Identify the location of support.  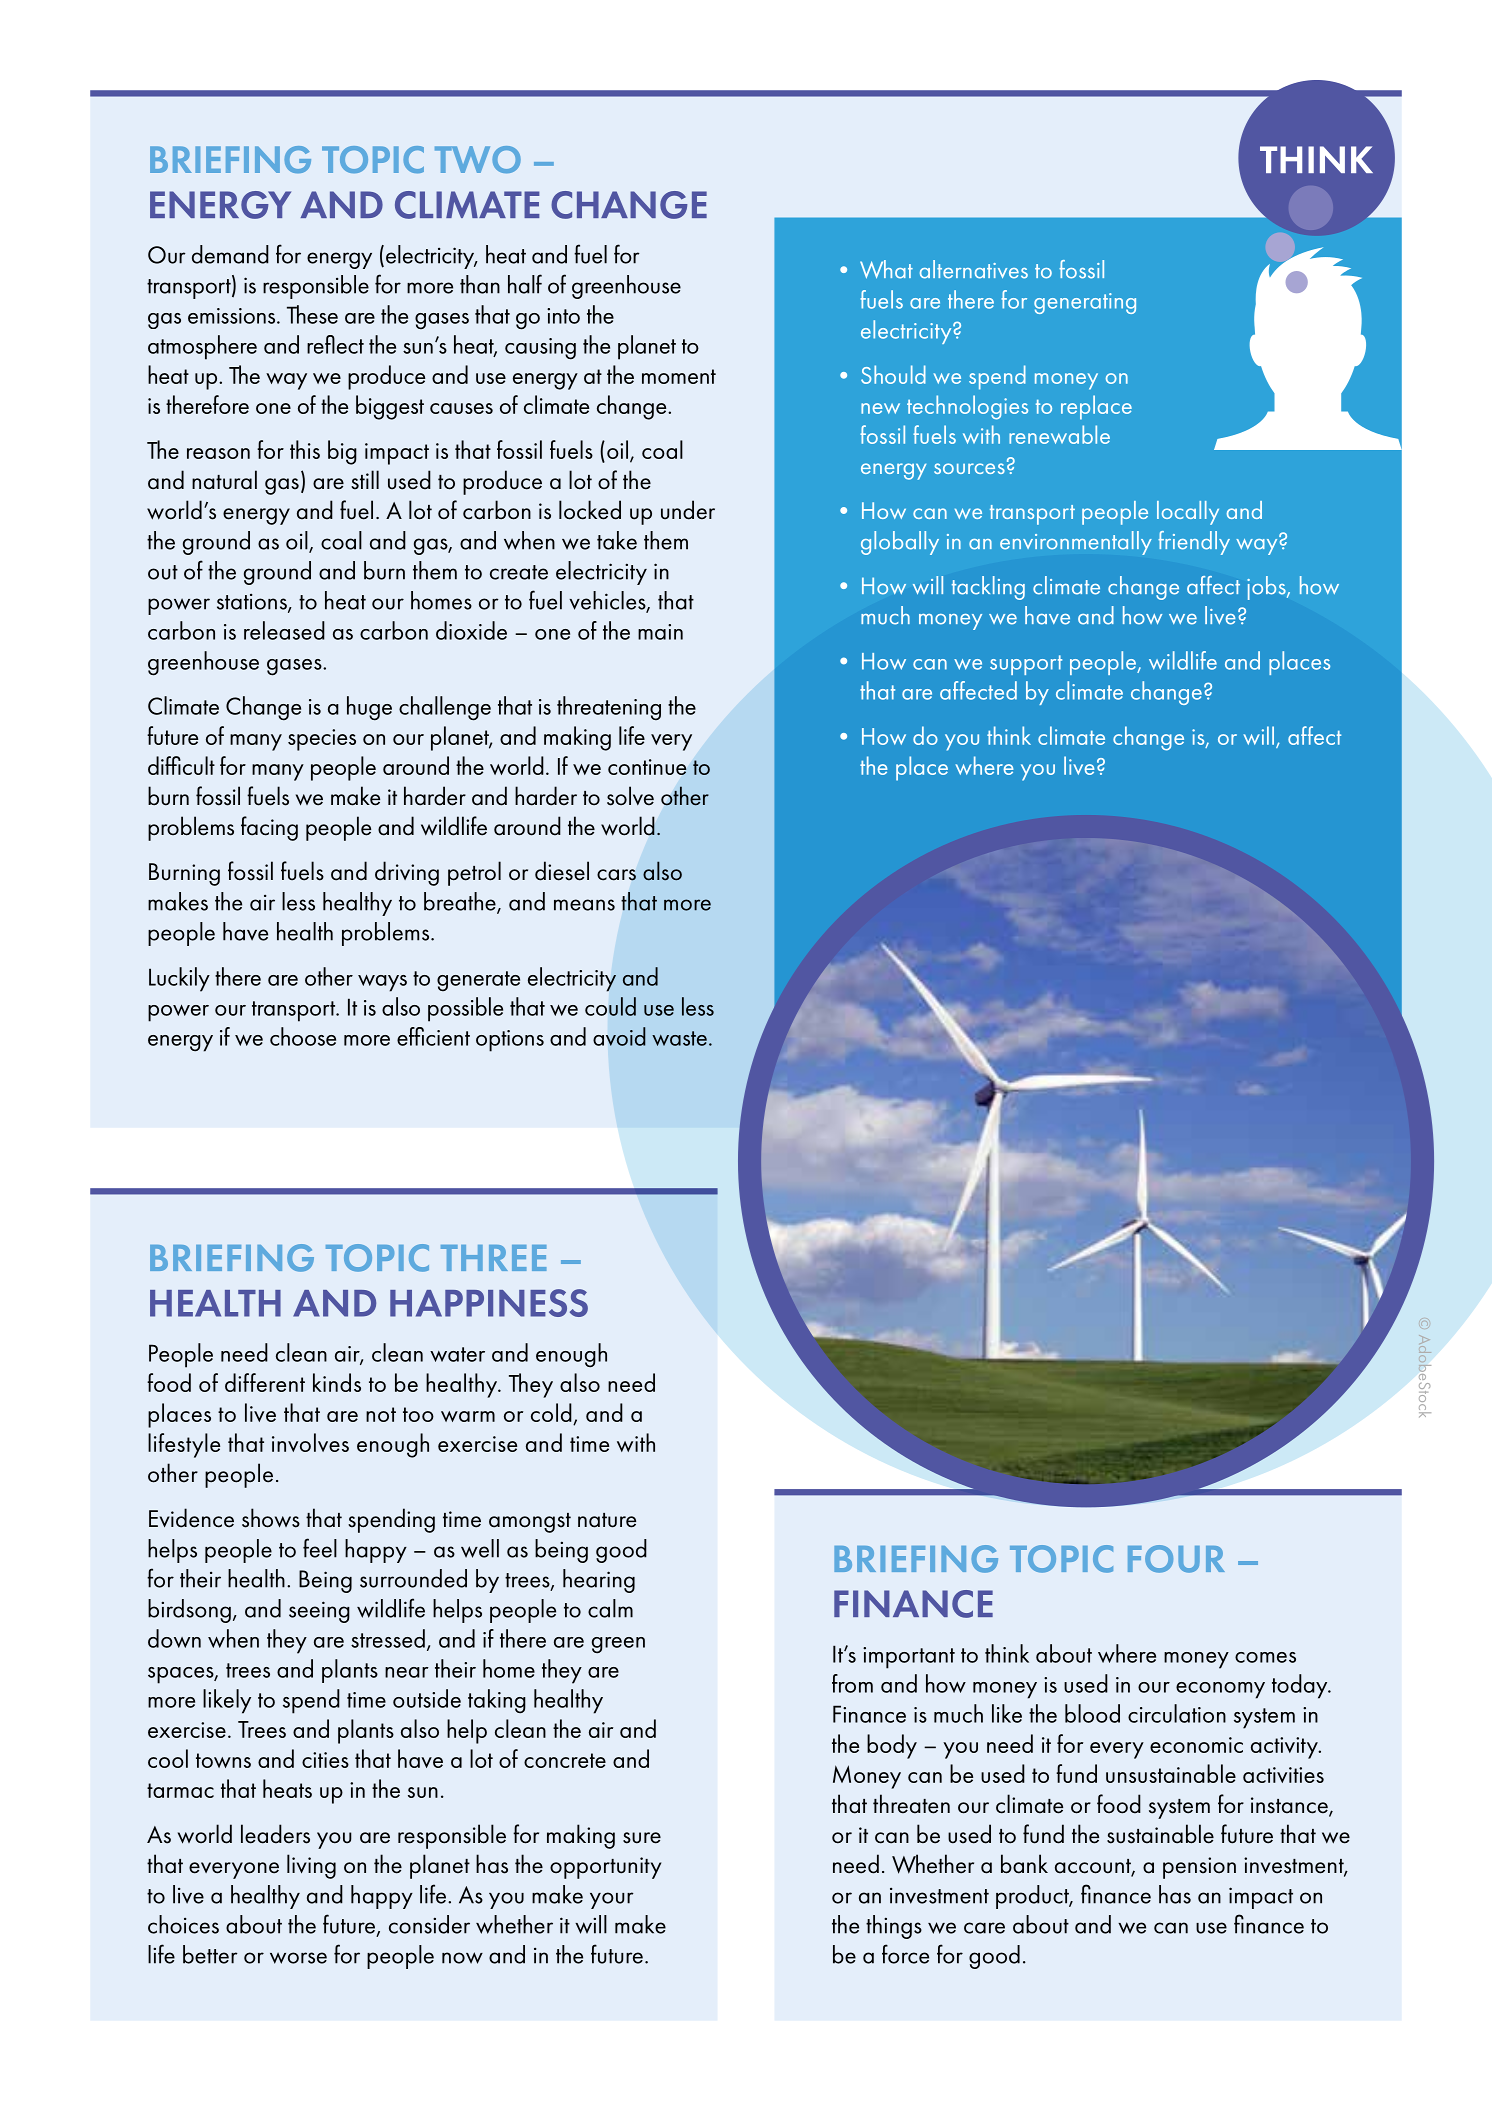
(1026, 665).
